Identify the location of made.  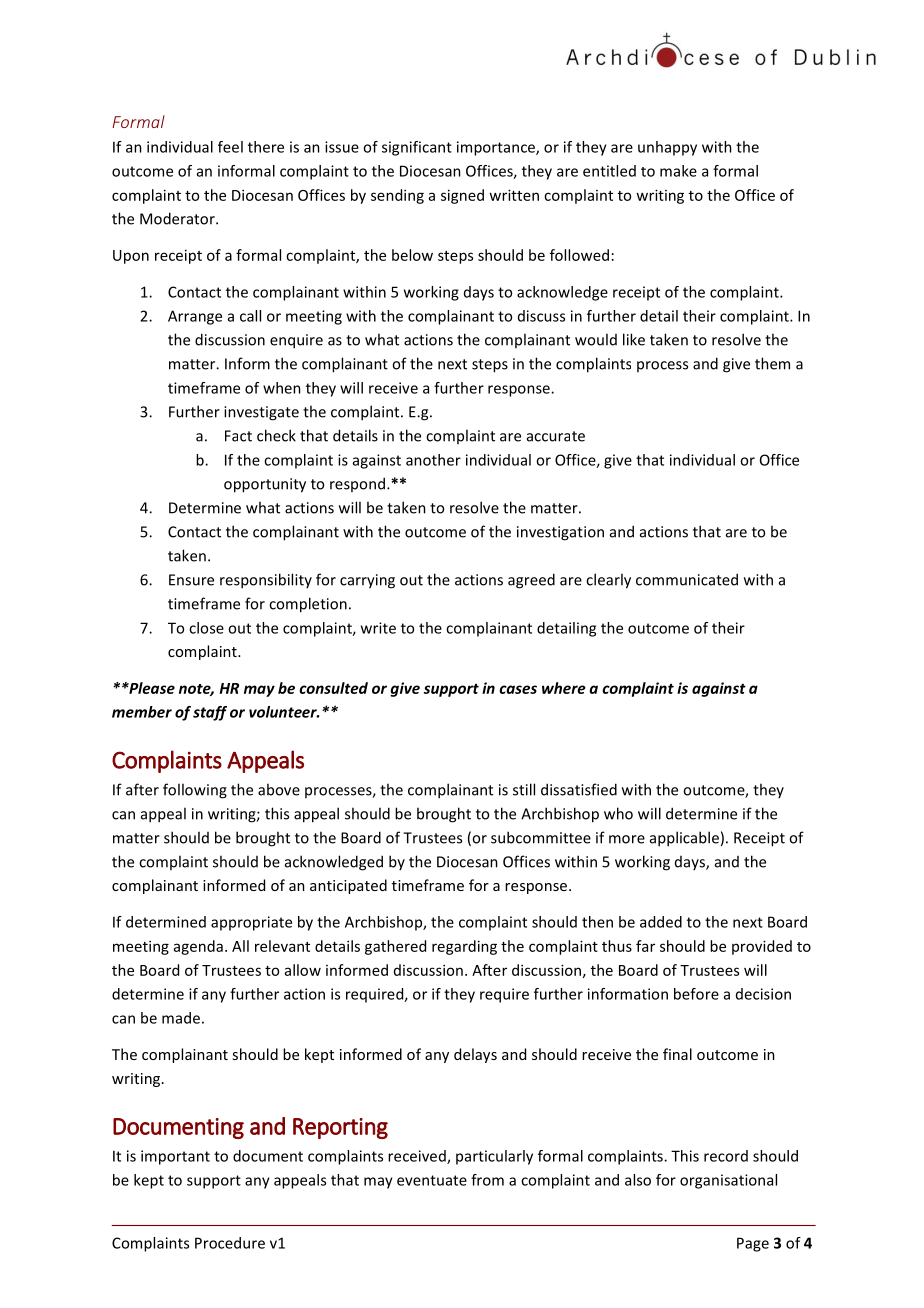
(181, 1018).
